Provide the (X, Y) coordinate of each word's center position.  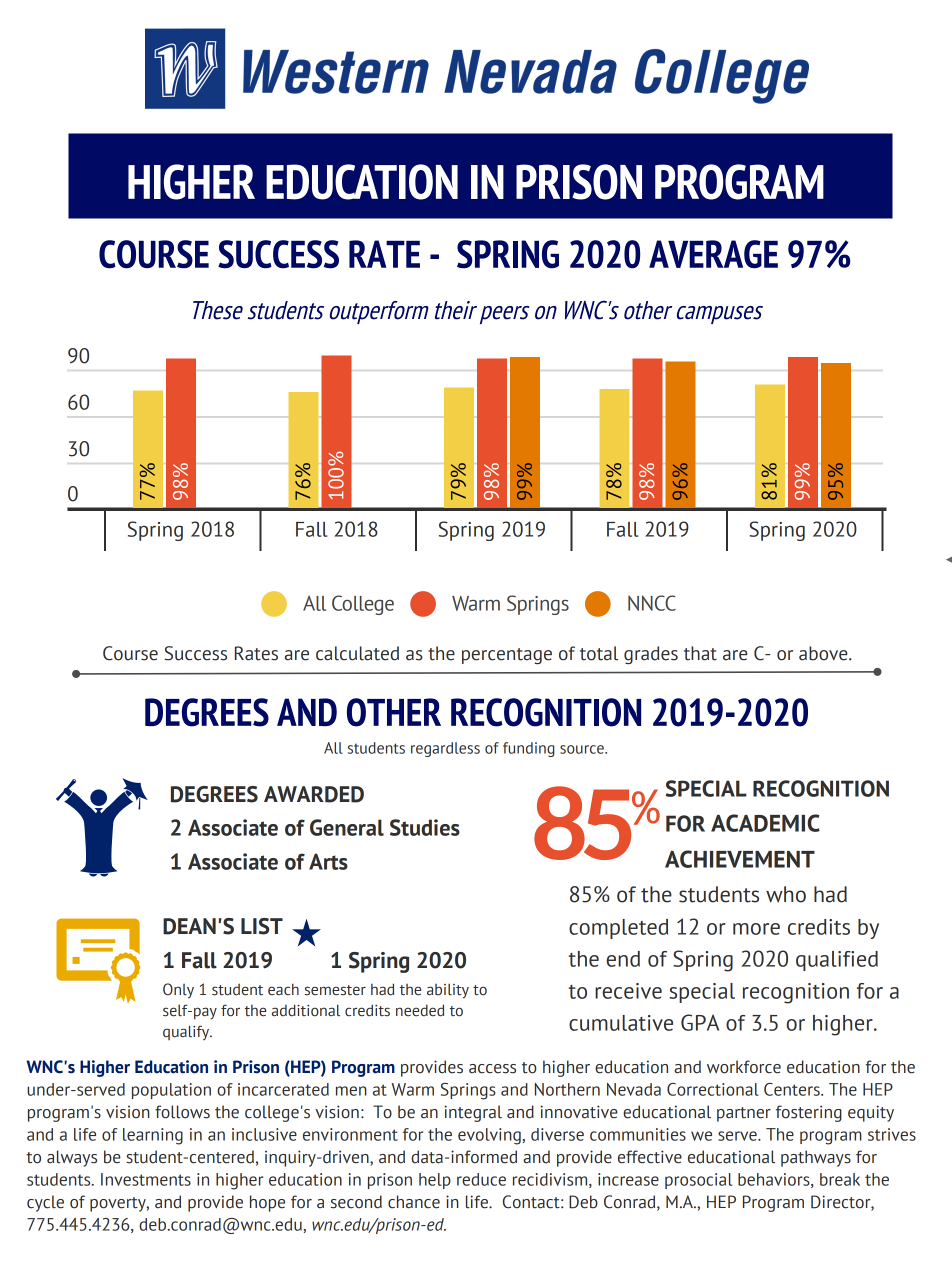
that (700, 653)
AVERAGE (713, 254)
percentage (507, 656)
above (824, 653)
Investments (146, 1179)
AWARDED (314, 794)
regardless (445, 749)
